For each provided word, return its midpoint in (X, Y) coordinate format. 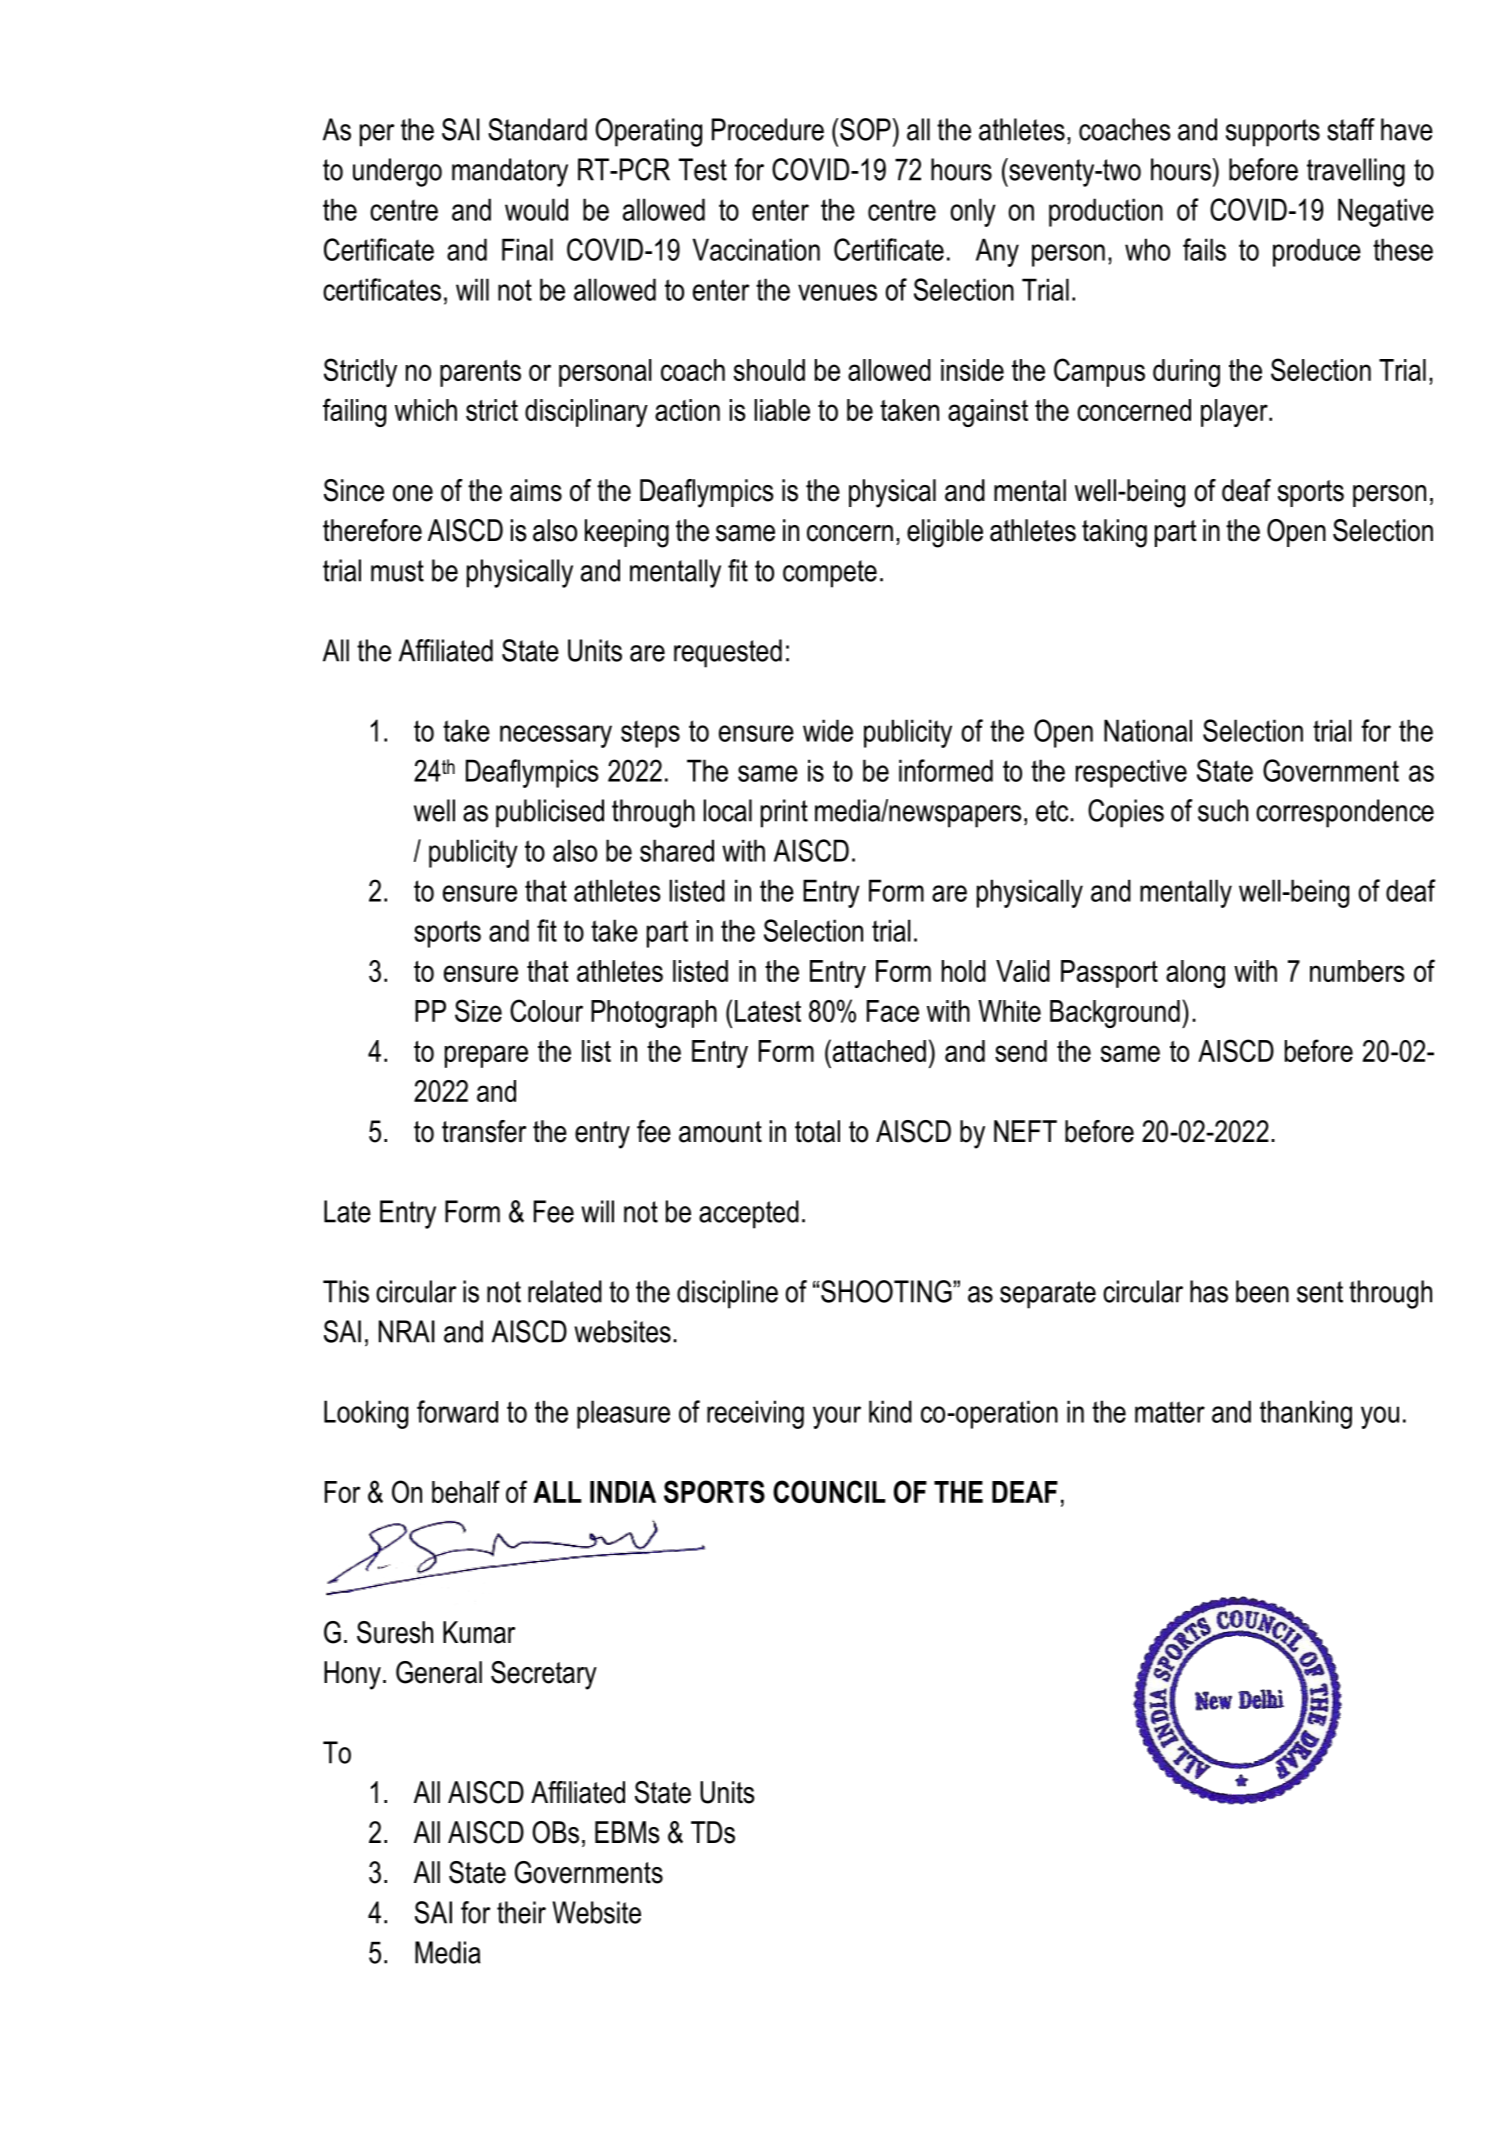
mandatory (510, 172)
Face (893, 1011)
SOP (865, 129)
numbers (1357, 971)
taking (1114, 533)
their (521, 1912)
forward (457, 1411)
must (397, 571)
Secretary (544, 1675)
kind (890, 1411)
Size (478, 1010)
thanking (1306, 1414)
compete (830, 574)
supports (1273, 133)
